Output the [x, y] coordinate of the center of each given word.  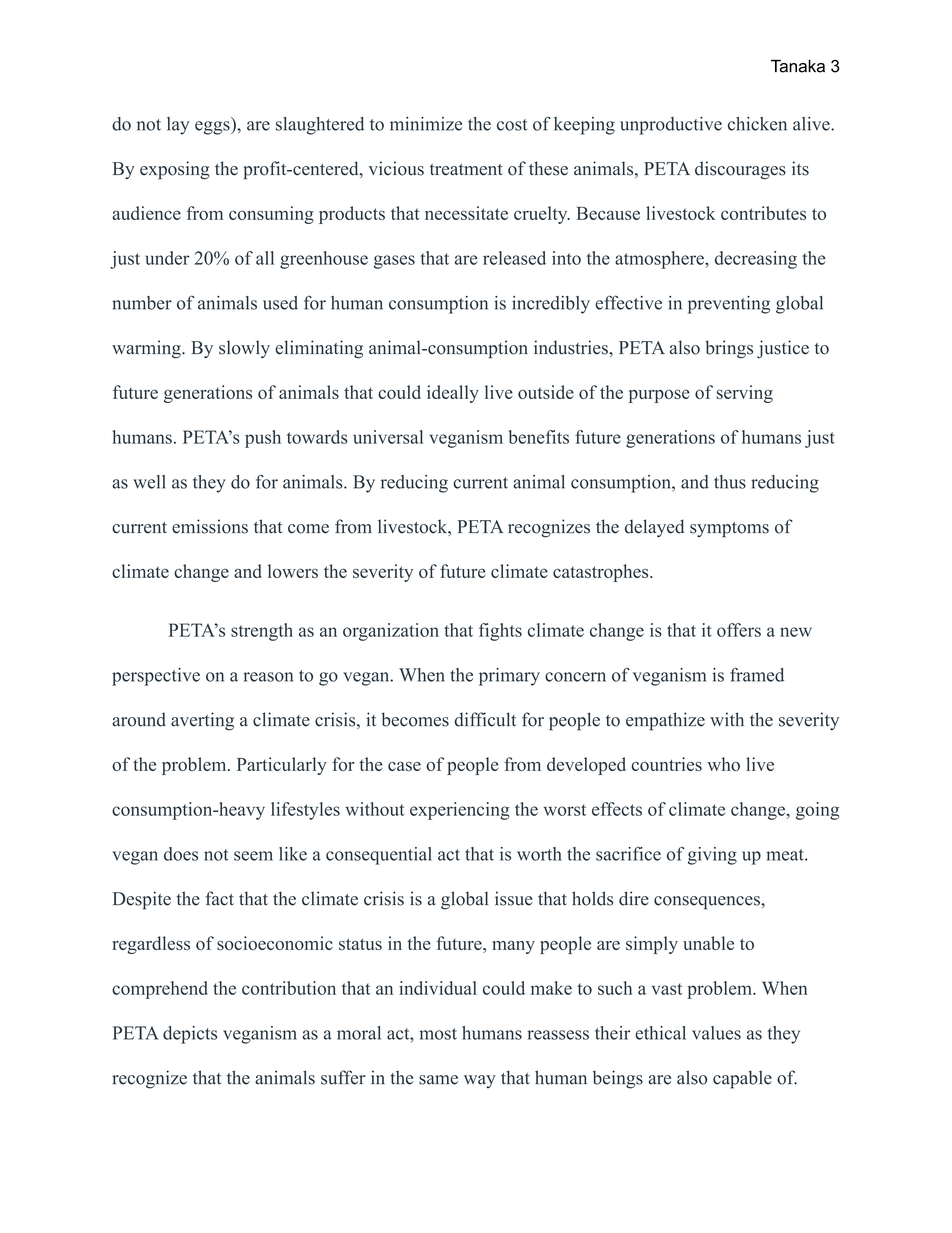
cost [512, 125]
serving [744, 394]
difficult [485, 719]
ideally [453, 394]
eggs [213, 128]
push [263, 439]
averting [202, 721]
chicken [757, 124]
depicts [190, 1035]
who [723, 764]
